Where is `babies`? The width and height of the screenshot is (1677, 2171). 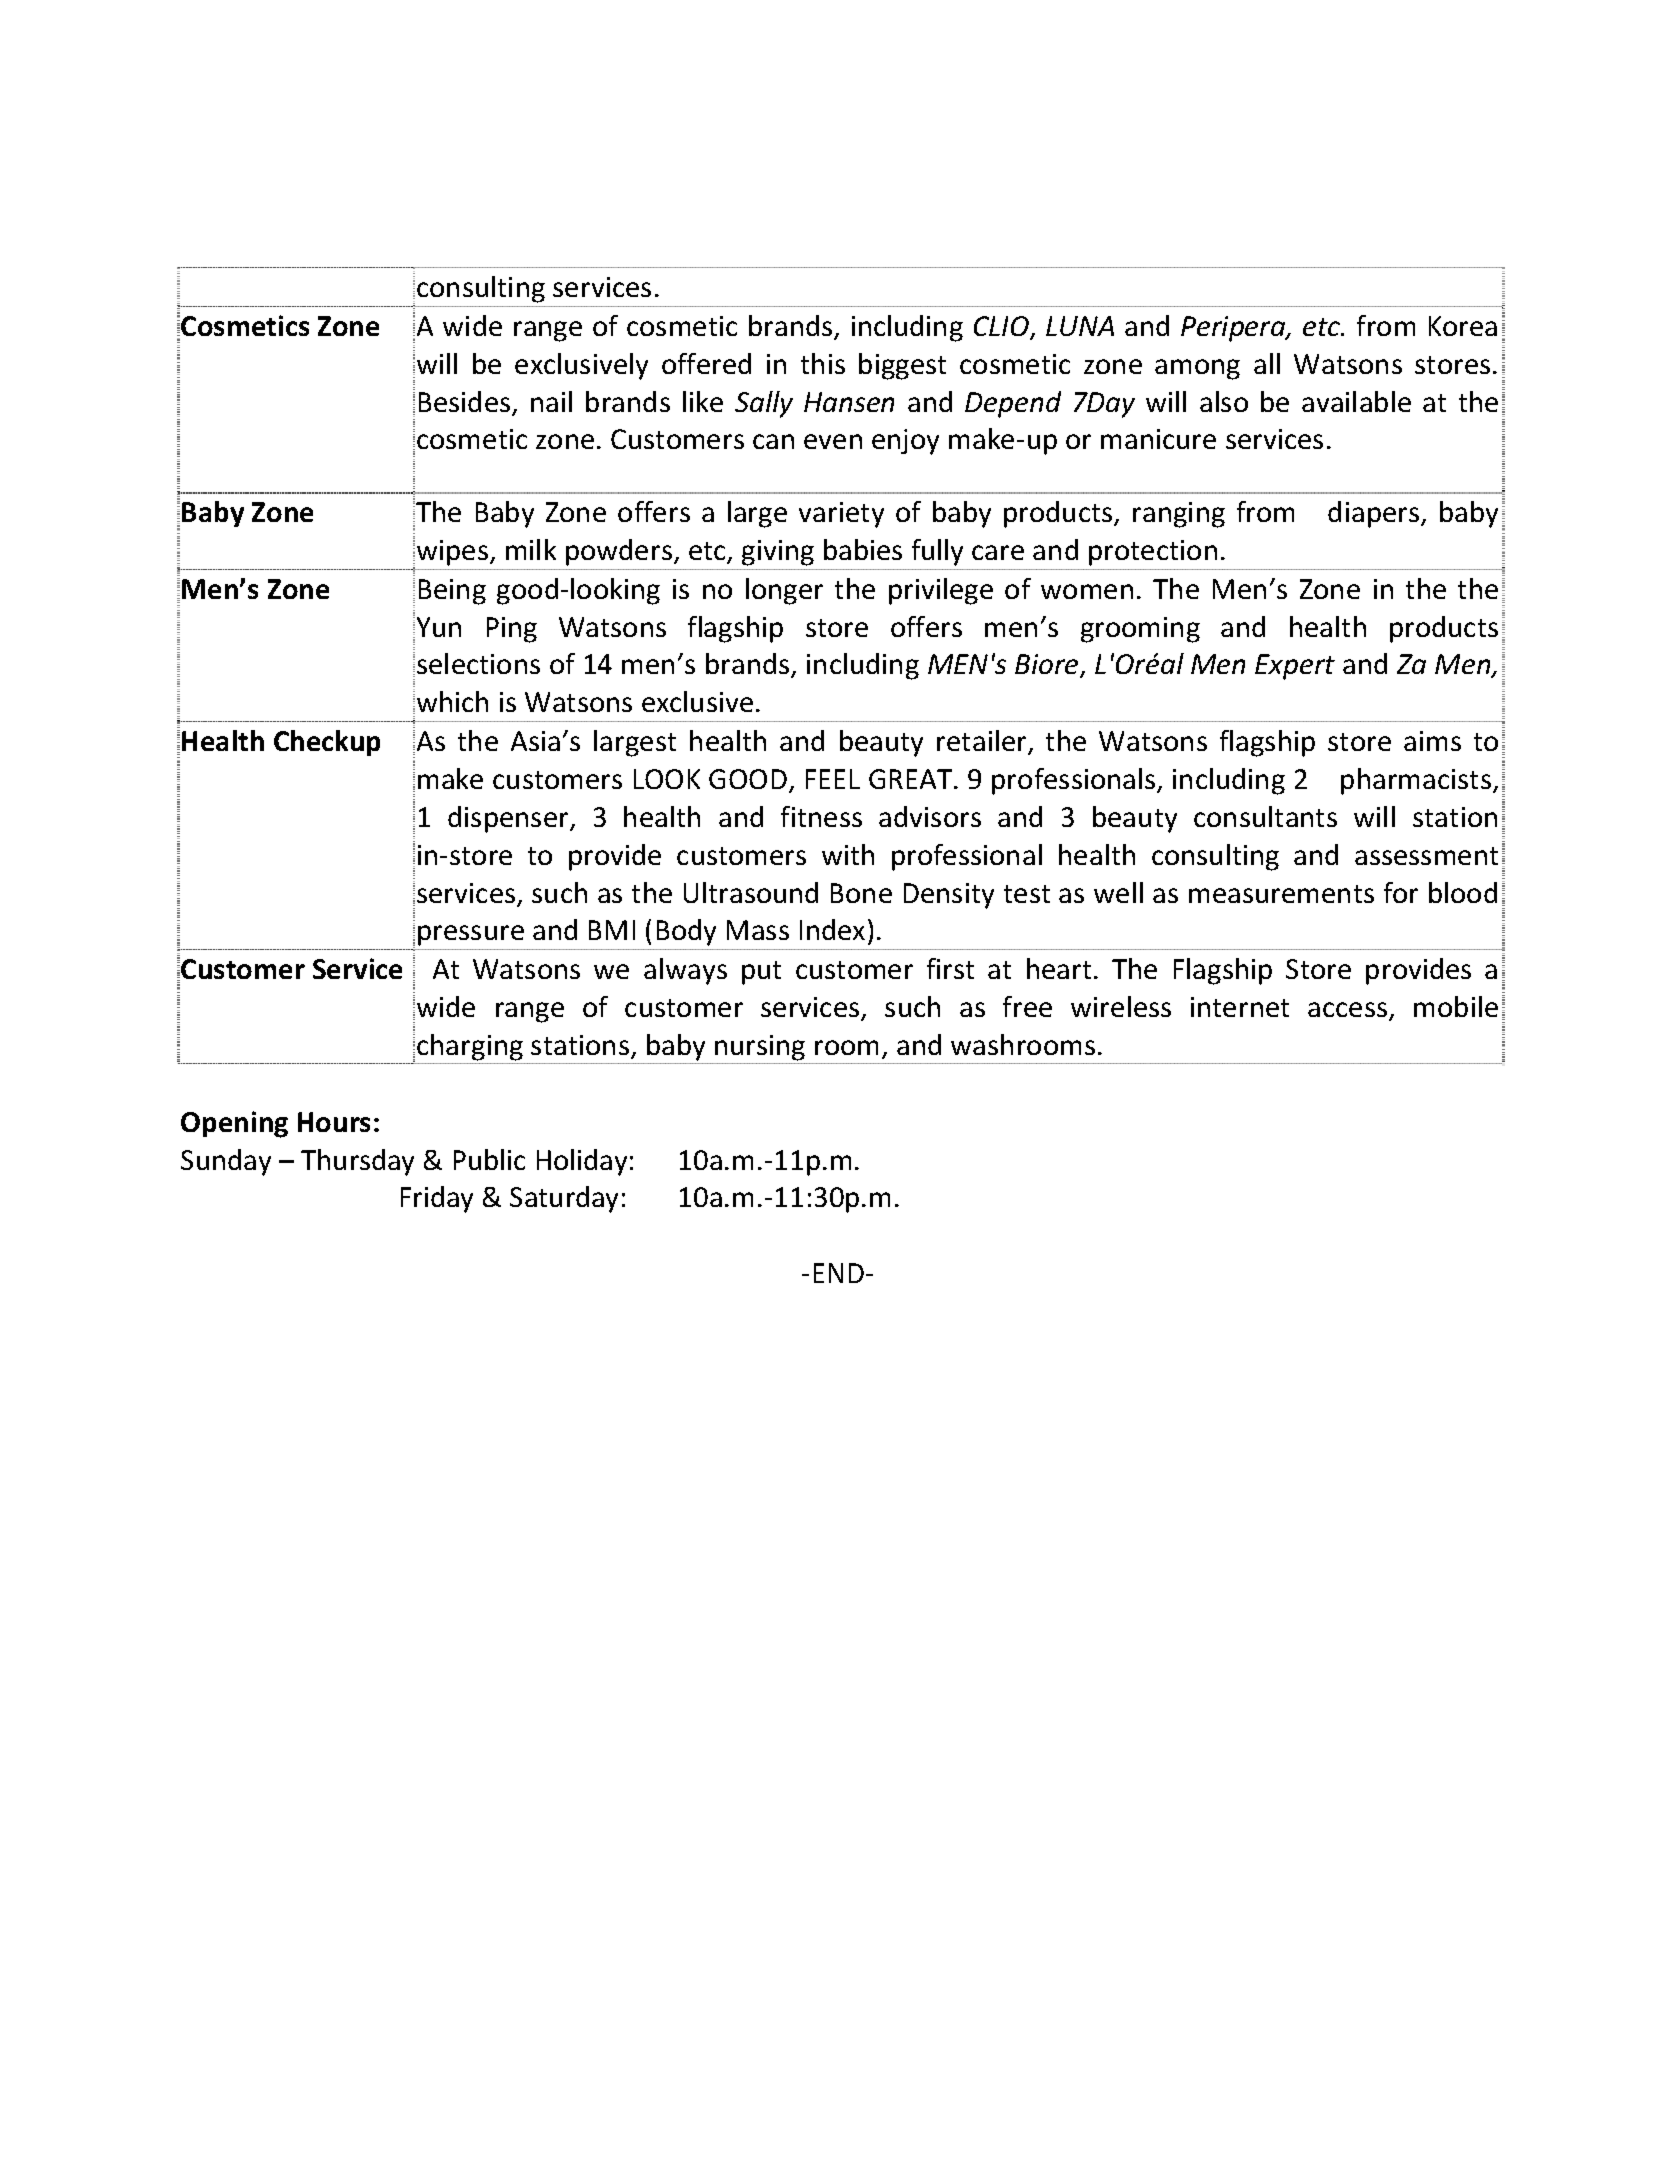 babies is located at coordinates (863, 549).
